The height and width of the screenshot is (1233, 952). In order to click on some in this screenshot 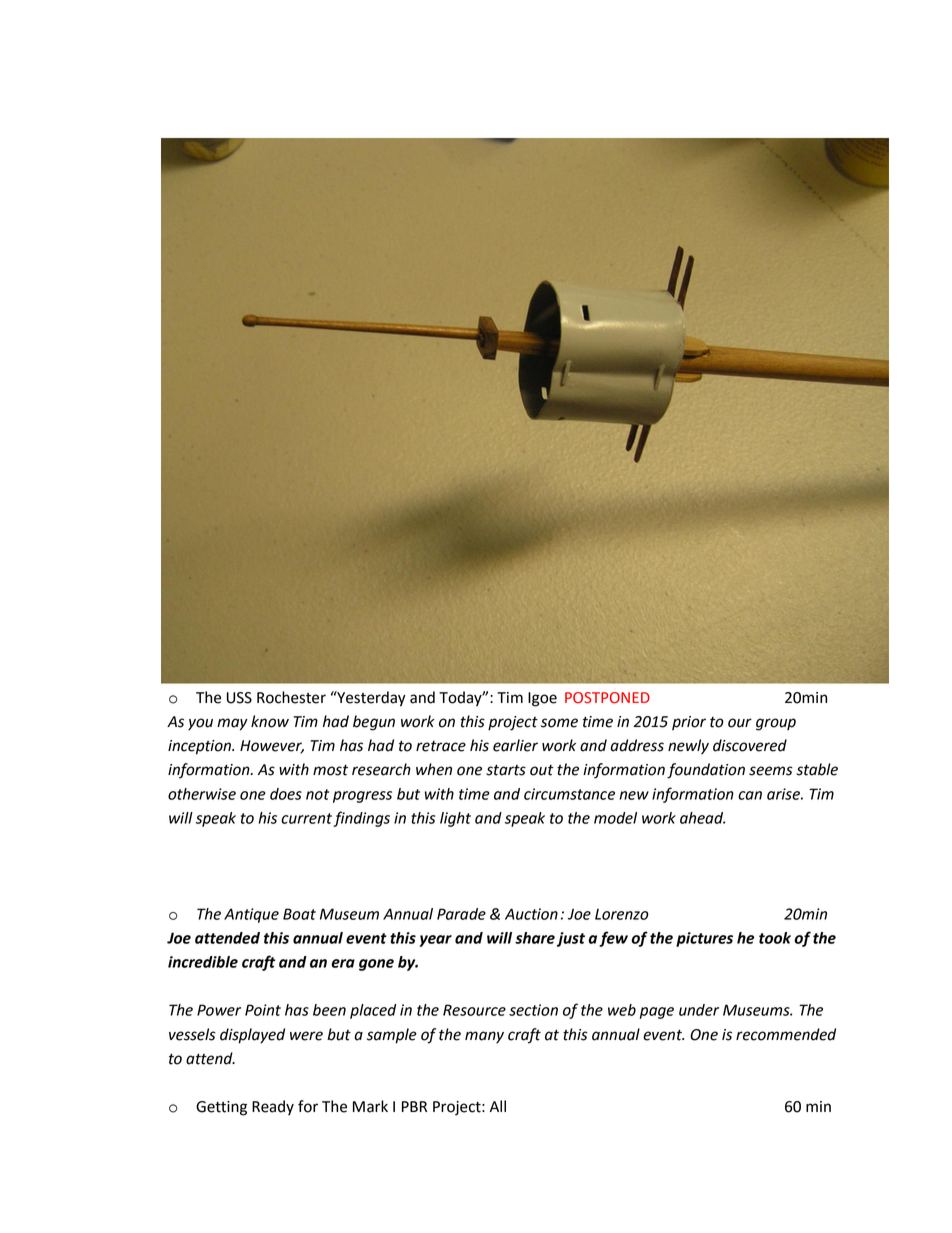, I will do `click(559, 723)`.
